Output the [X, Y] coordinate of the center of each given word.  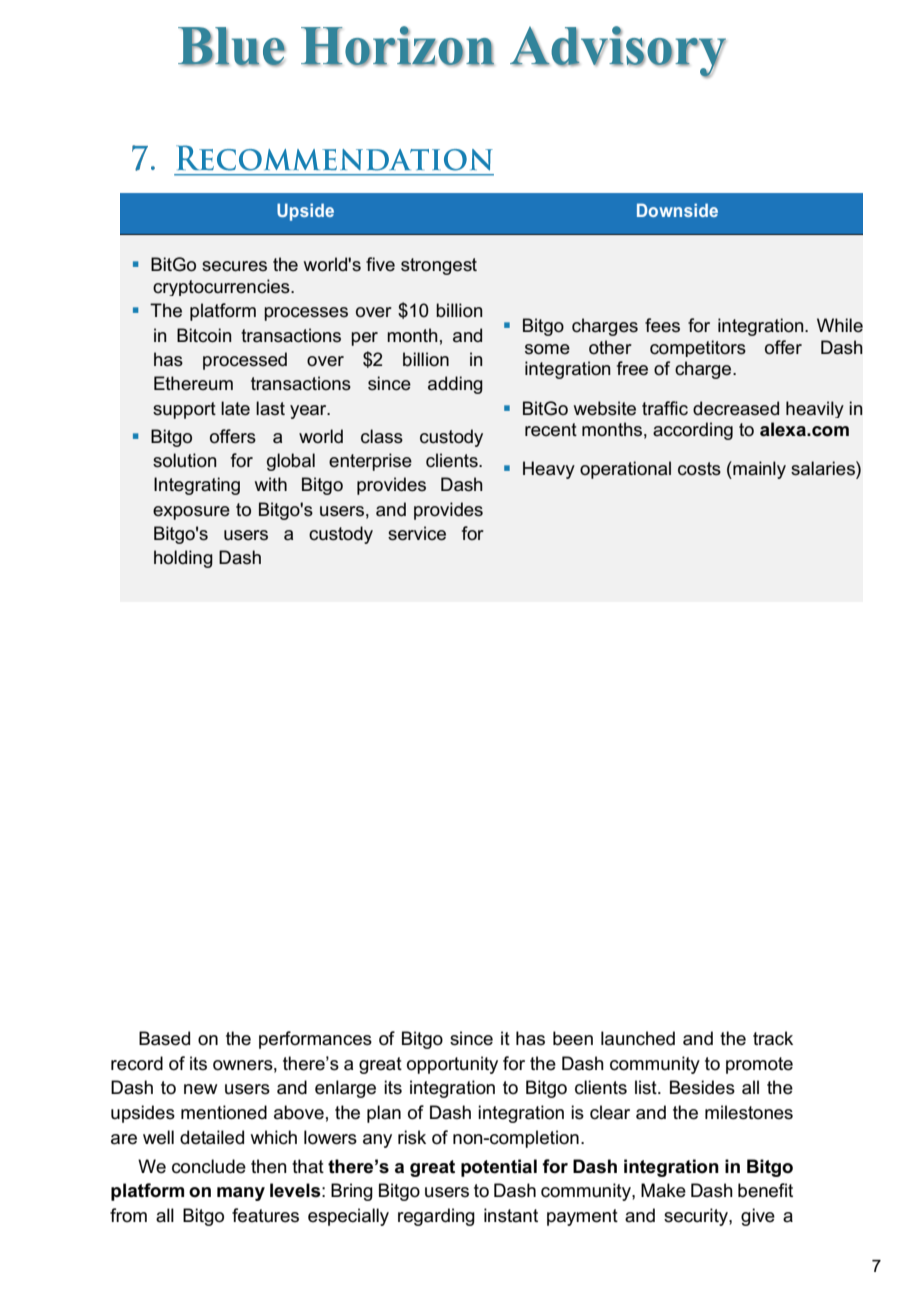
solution [185, 460]
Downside [677, 210]
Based [164, 1038]
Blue [232, 47]
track [773, 1038]
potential [499, 1168]
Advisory [618, 52]
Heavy [549, 470]
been [573, 1038]
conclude [209, 1166]
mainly [758, 470]
